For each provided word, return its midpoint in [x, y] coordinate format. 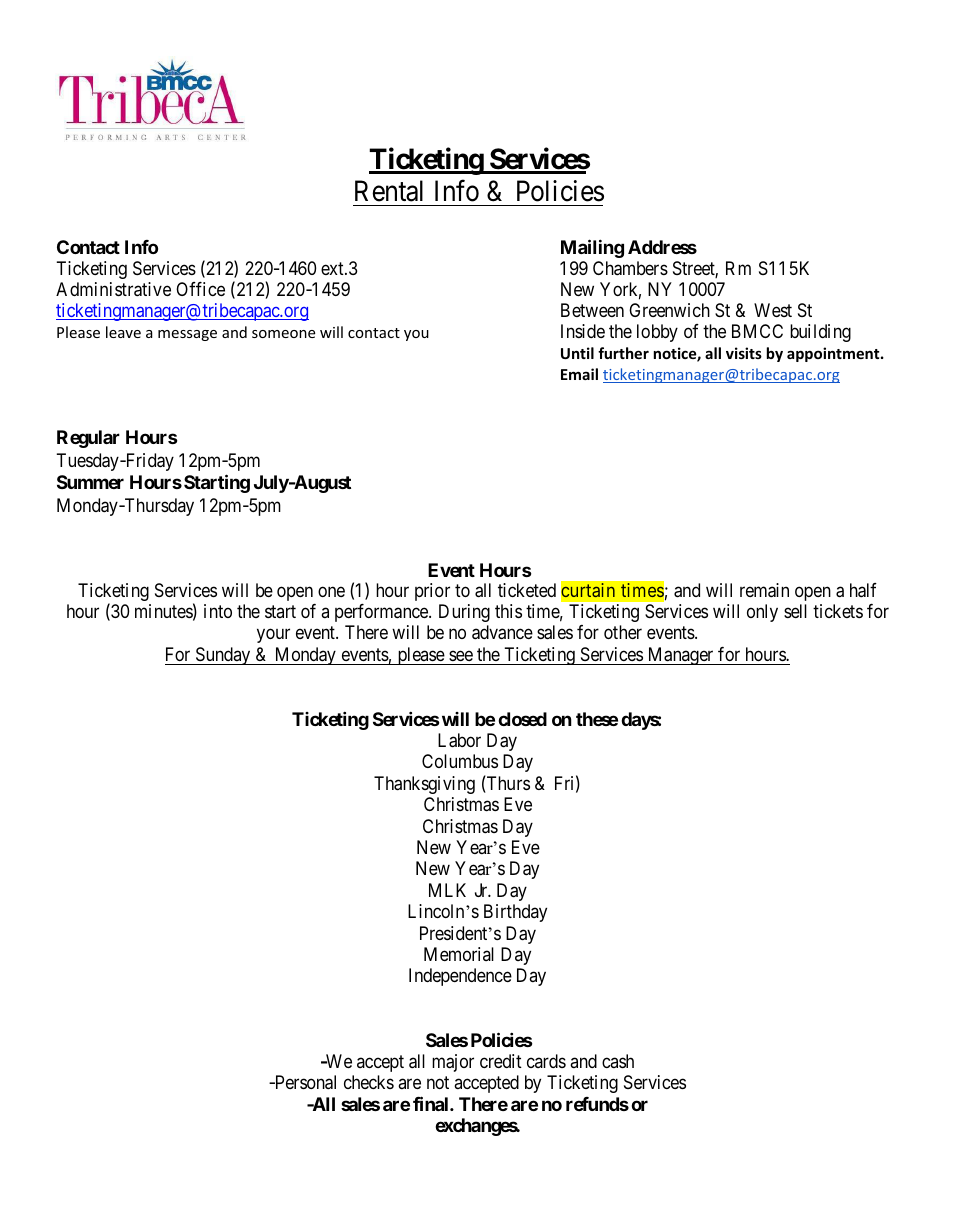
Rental [389, 191]
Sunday [223, 656]
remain [764, 590]
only [762, 613]
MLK [447, 890]
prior [432, 592]
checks [369, 1082]
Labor [459, 740]
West [773, 310]
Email [579, 374]
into [218, 611]
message [187, 335]
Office [200, 289]
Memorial [459, 954]
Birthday [515, 913]
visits [744, 353]
